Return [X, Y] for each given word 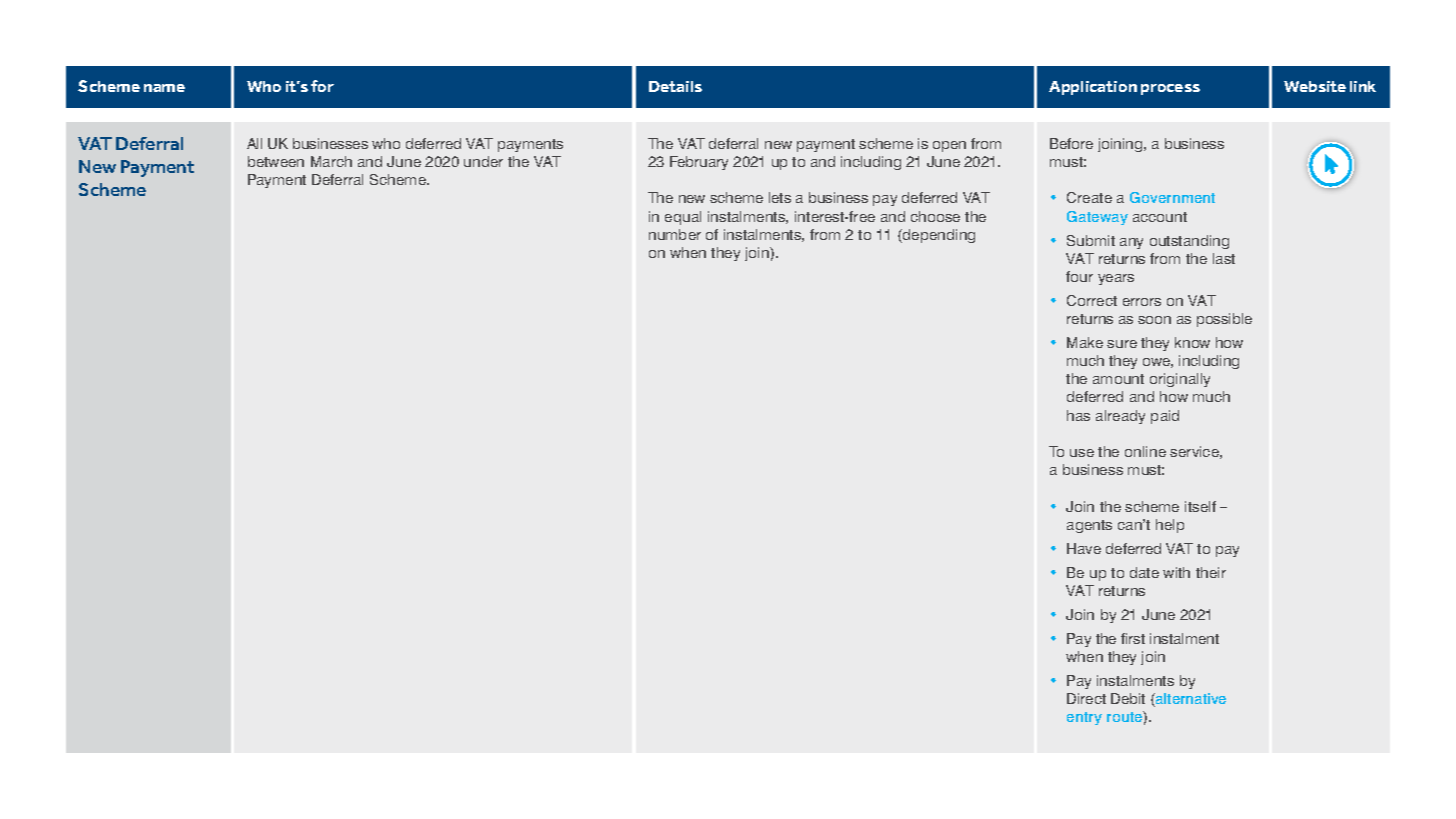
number [675, 234]
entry [1084, 718]
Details [675, 86]
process [1170, 89]
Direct [1086, 698]
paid [1165, 417]
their [1211, 572]
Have [1084, 548]
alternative [1190, 700]
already [1120, 417]
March [331, 161]
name [164, 88]
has [1078, 415]
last [1224, 258]
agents [1089, 526]
